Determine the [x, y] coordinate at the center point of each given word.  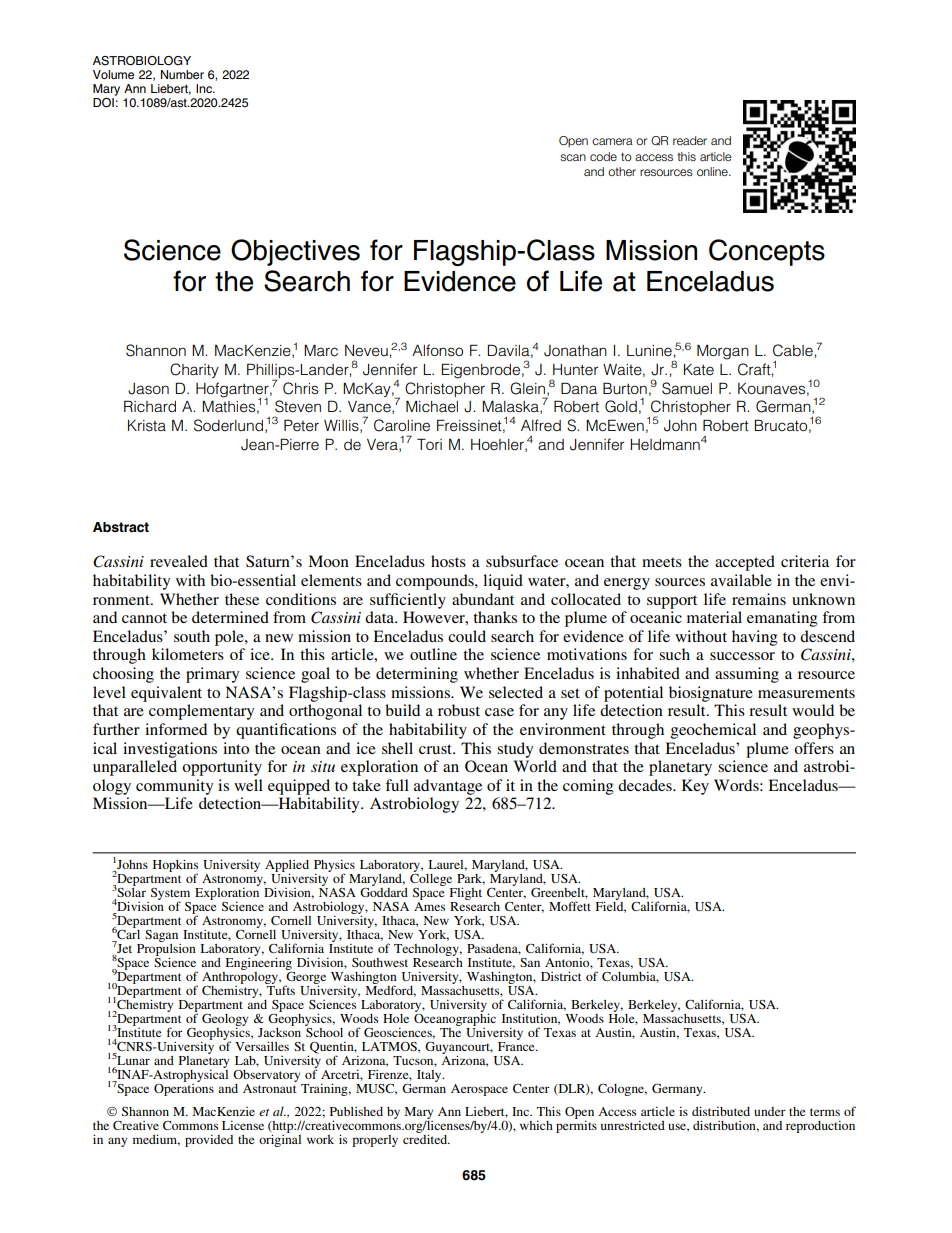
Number [182, 74]
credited [426, 1138]
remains [759, 599]
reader [690, 140]
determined [230, 617]
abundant [483, 599]
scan [573, 157]
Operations [184, 1088]
